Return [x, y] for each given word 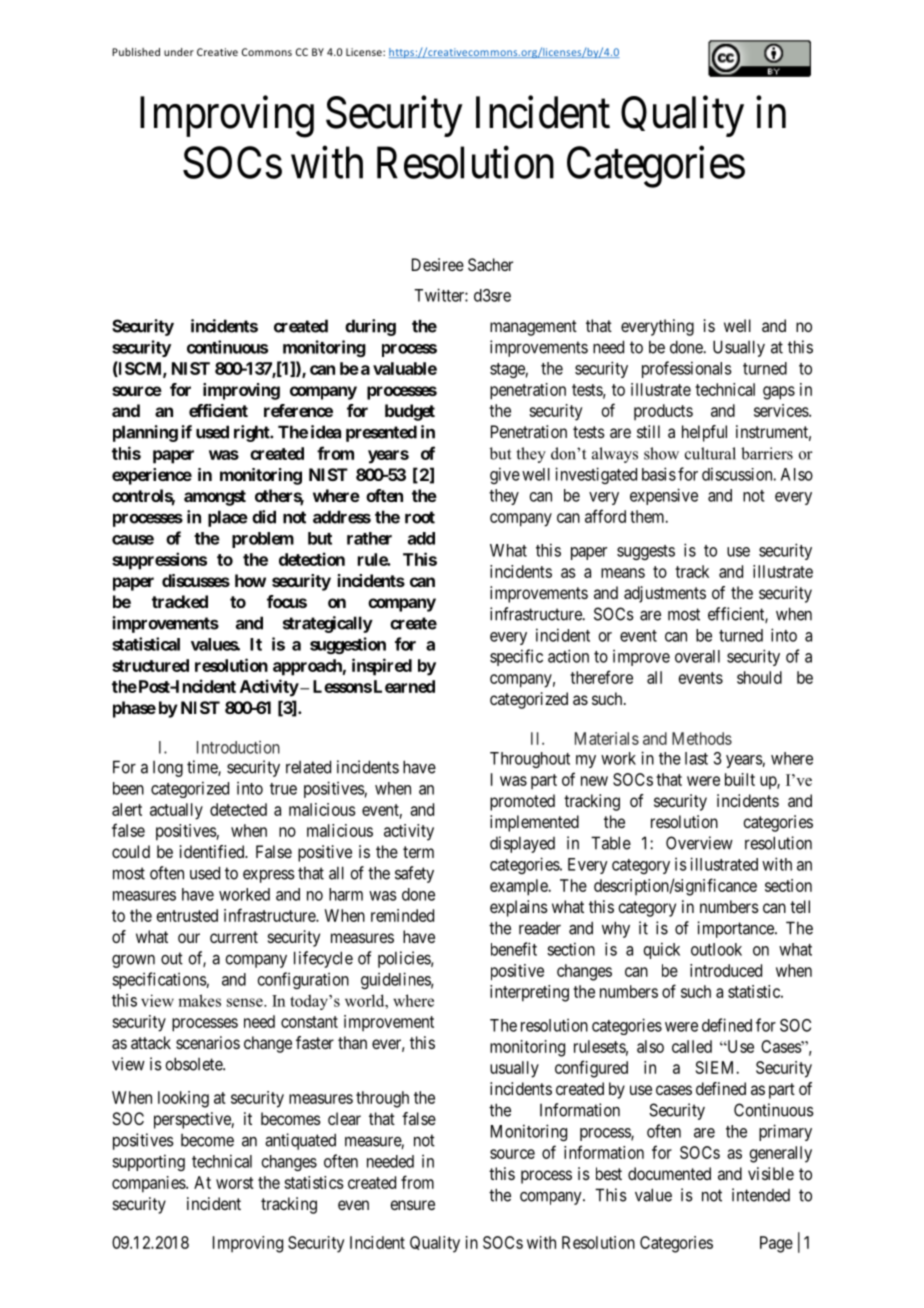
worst [235, 1183]
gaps [779, 393]
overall [697, 656]
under [179, 52]
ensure [412, 1205]
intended [761, 1195]
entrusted [187, 915]
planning [145, 433]
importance [736, 929]
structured [150, 665]
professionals [687, 369]
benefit [514, 949]
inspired [382, 667]
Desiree [438, 264]
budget [410, 412]
